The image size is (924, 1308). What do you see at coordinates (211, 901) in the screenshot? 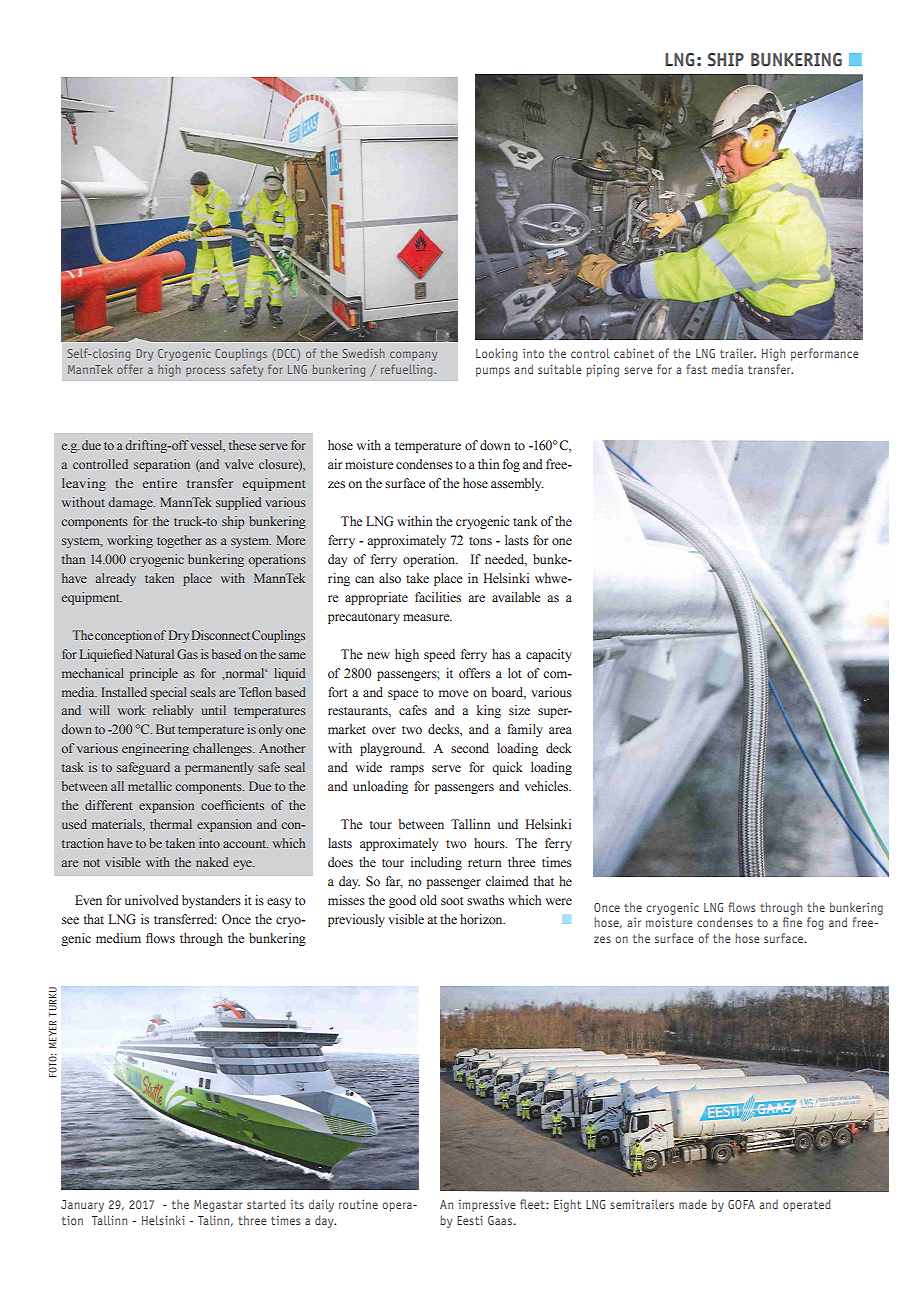
I see `bystanders` at bounding box center [211, 901].
